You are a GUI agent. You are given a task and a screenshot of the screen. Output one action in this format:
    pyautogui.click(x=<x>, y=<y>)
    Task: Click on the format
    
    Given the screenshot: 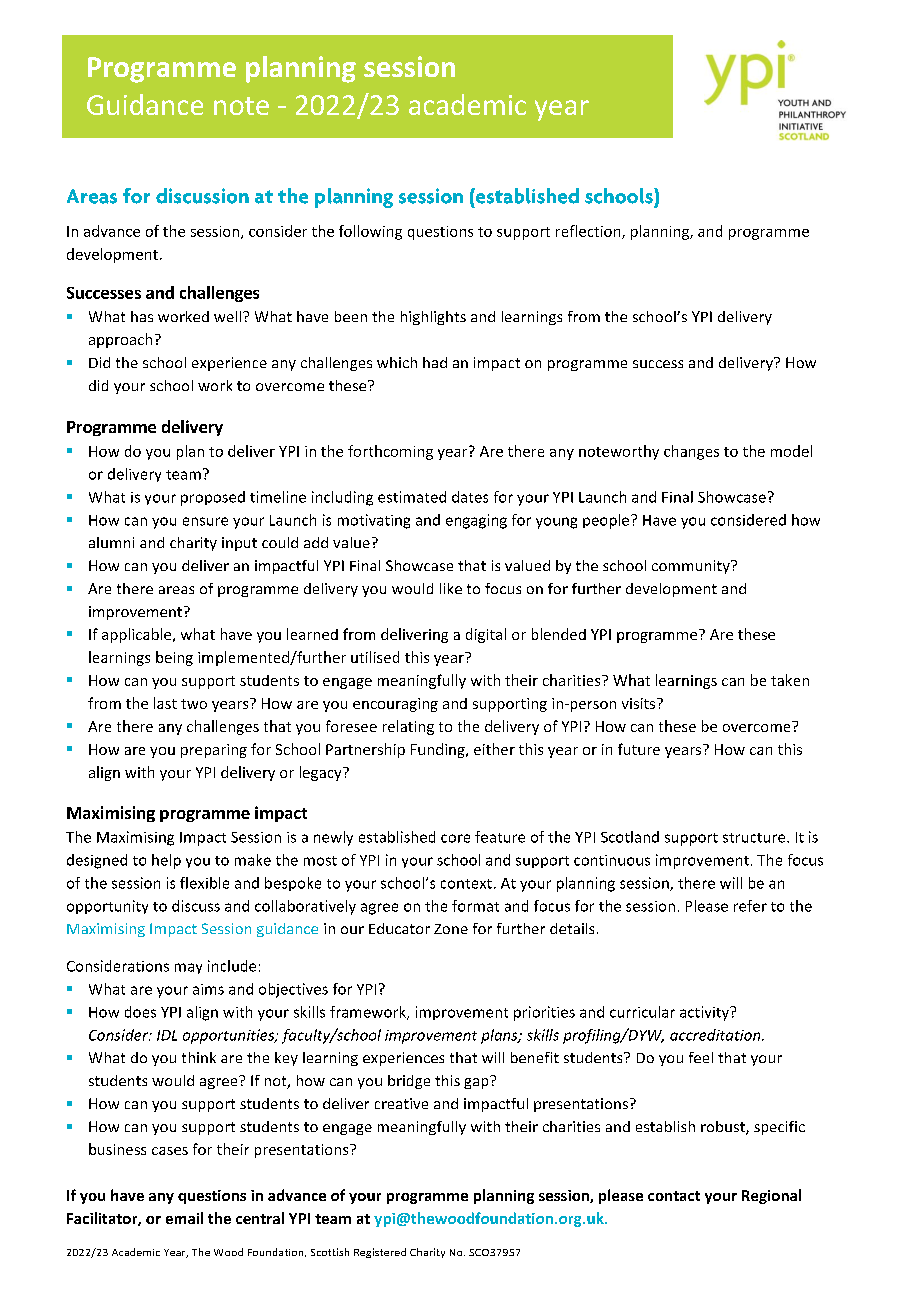 What is the action you would take?
    pyautogui.click(x=475, y=906)
